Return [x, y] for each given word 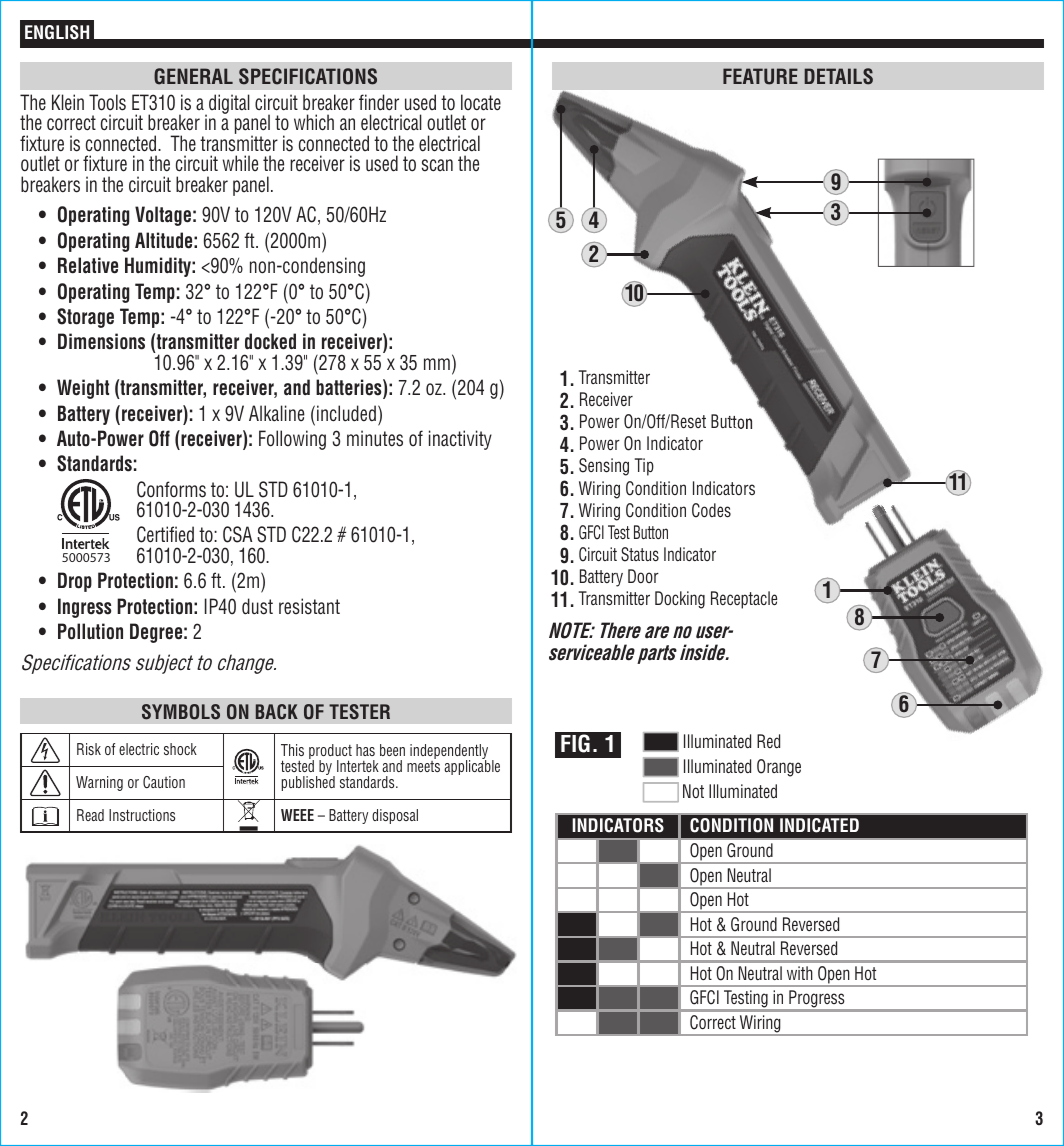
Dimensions [101, 341]
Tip [644, 467]
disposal [395, 816]
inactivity [460, 440]
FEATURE [760, 76]
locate [481, 102]
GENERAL [193, 76]
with [800, 973]
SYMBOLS [181, 712]
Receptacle [744, 600]
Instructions [142, 815]
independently [449, 753]
